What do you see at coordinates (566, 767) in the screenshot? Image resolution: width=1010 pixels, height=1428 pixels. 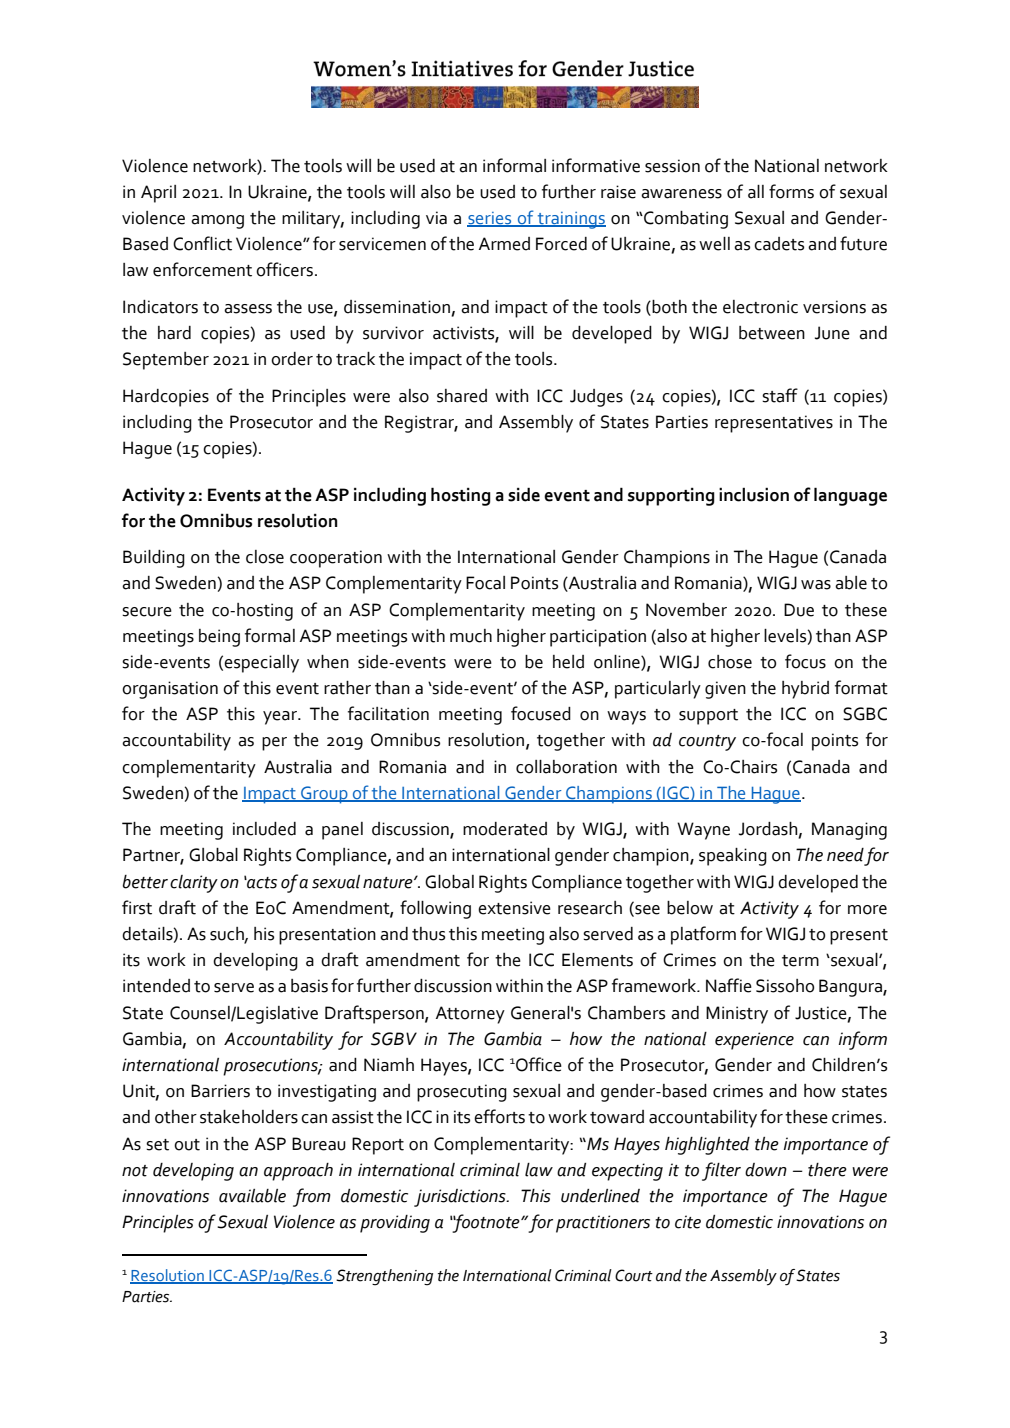 I see `collaboration` at bounding box center [566, 767].
